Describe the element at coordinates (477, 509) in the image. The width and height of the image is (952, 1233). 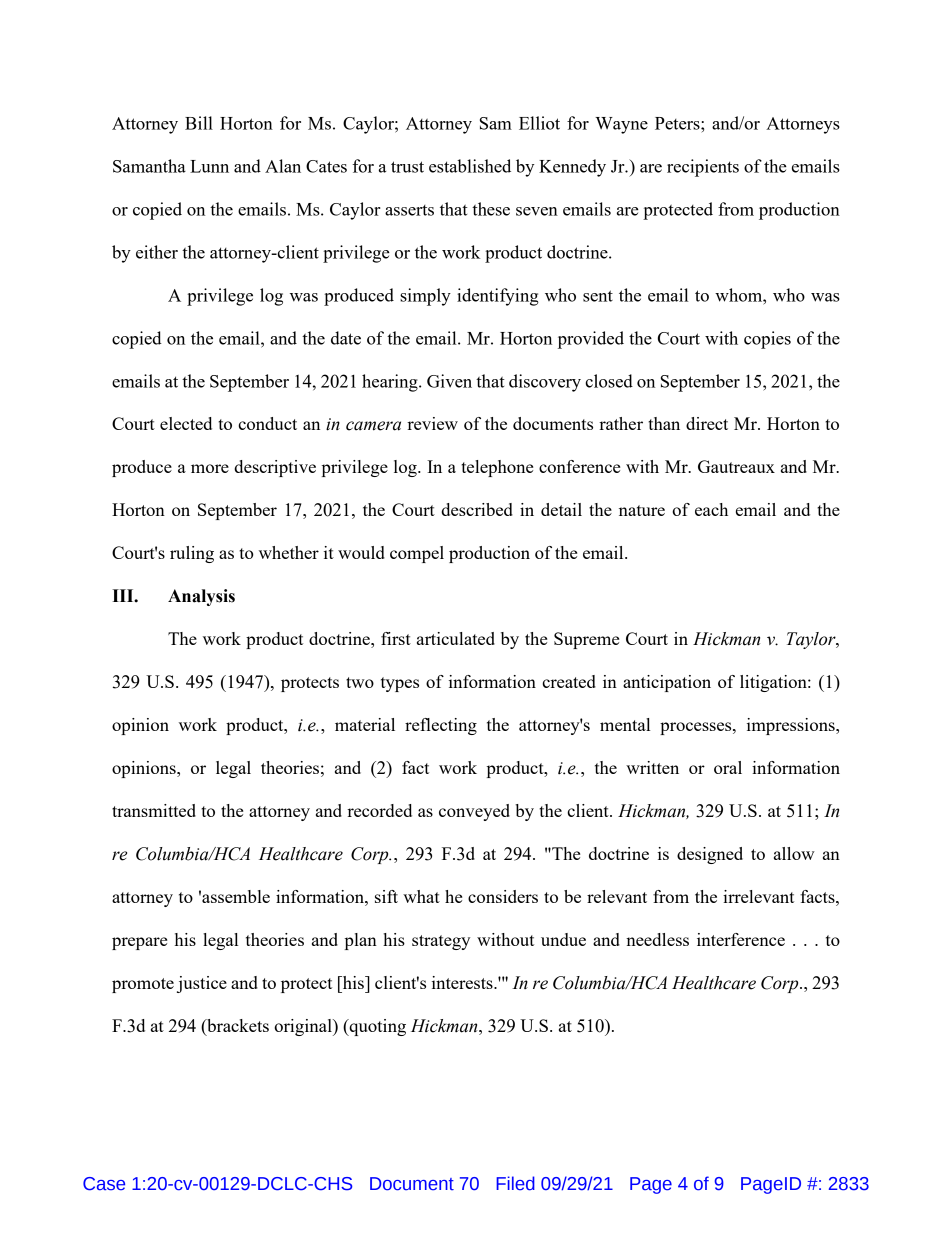
I see `described` at that location.
